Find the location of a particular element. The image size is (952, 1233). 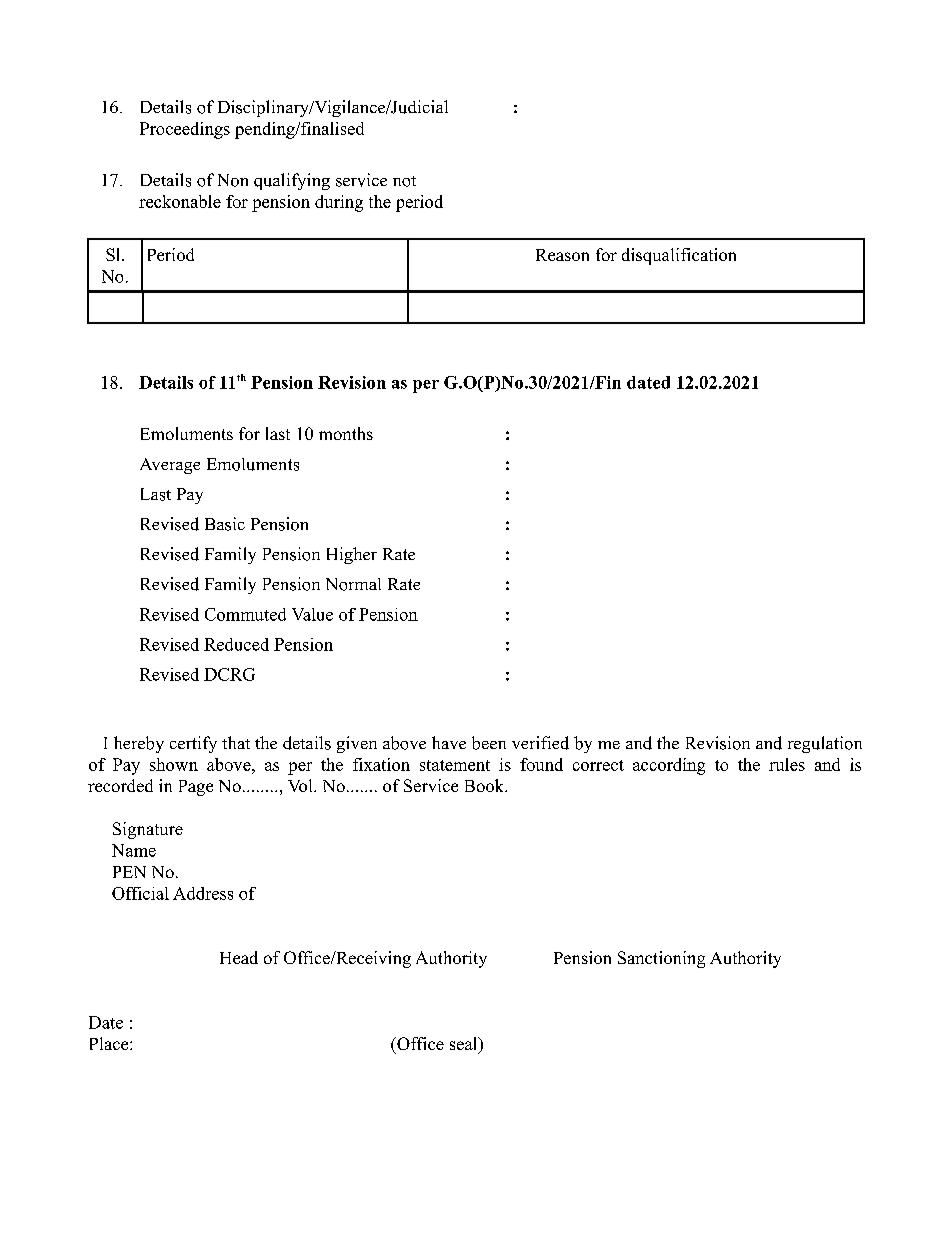

Page is located at coordinates (196, 788).
